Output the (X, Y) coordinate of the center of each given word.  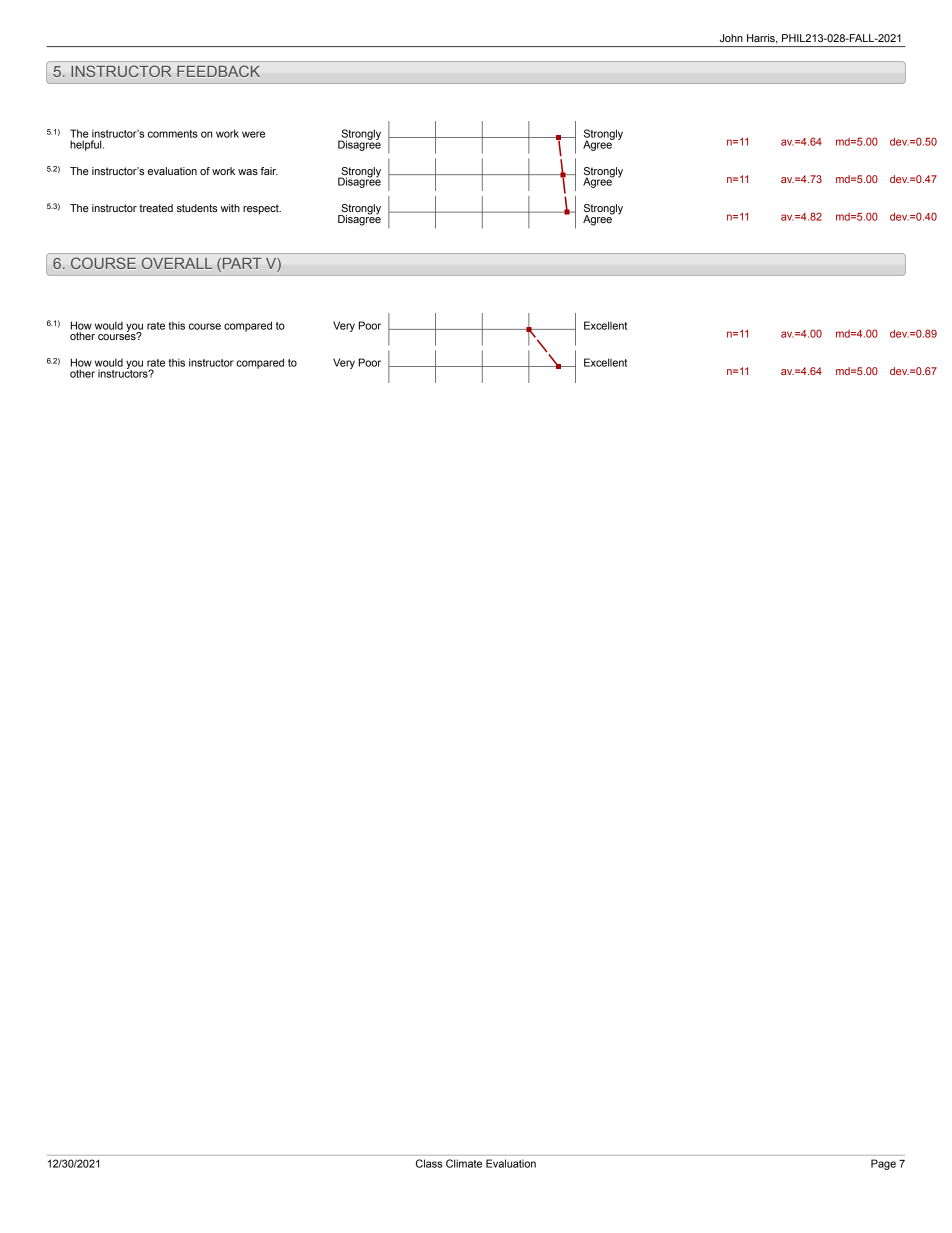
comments (173, 134)
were (253, 134)
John (731, 38)
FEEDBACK (218, 71)
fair (269, 171)
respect (262, 209)
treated (156, 208)
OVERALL (177, 263)
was (248, 172)
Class (429, 1163)
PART (241, 265)
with (230, 208)
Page (883, 1164)
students (197, 208)
